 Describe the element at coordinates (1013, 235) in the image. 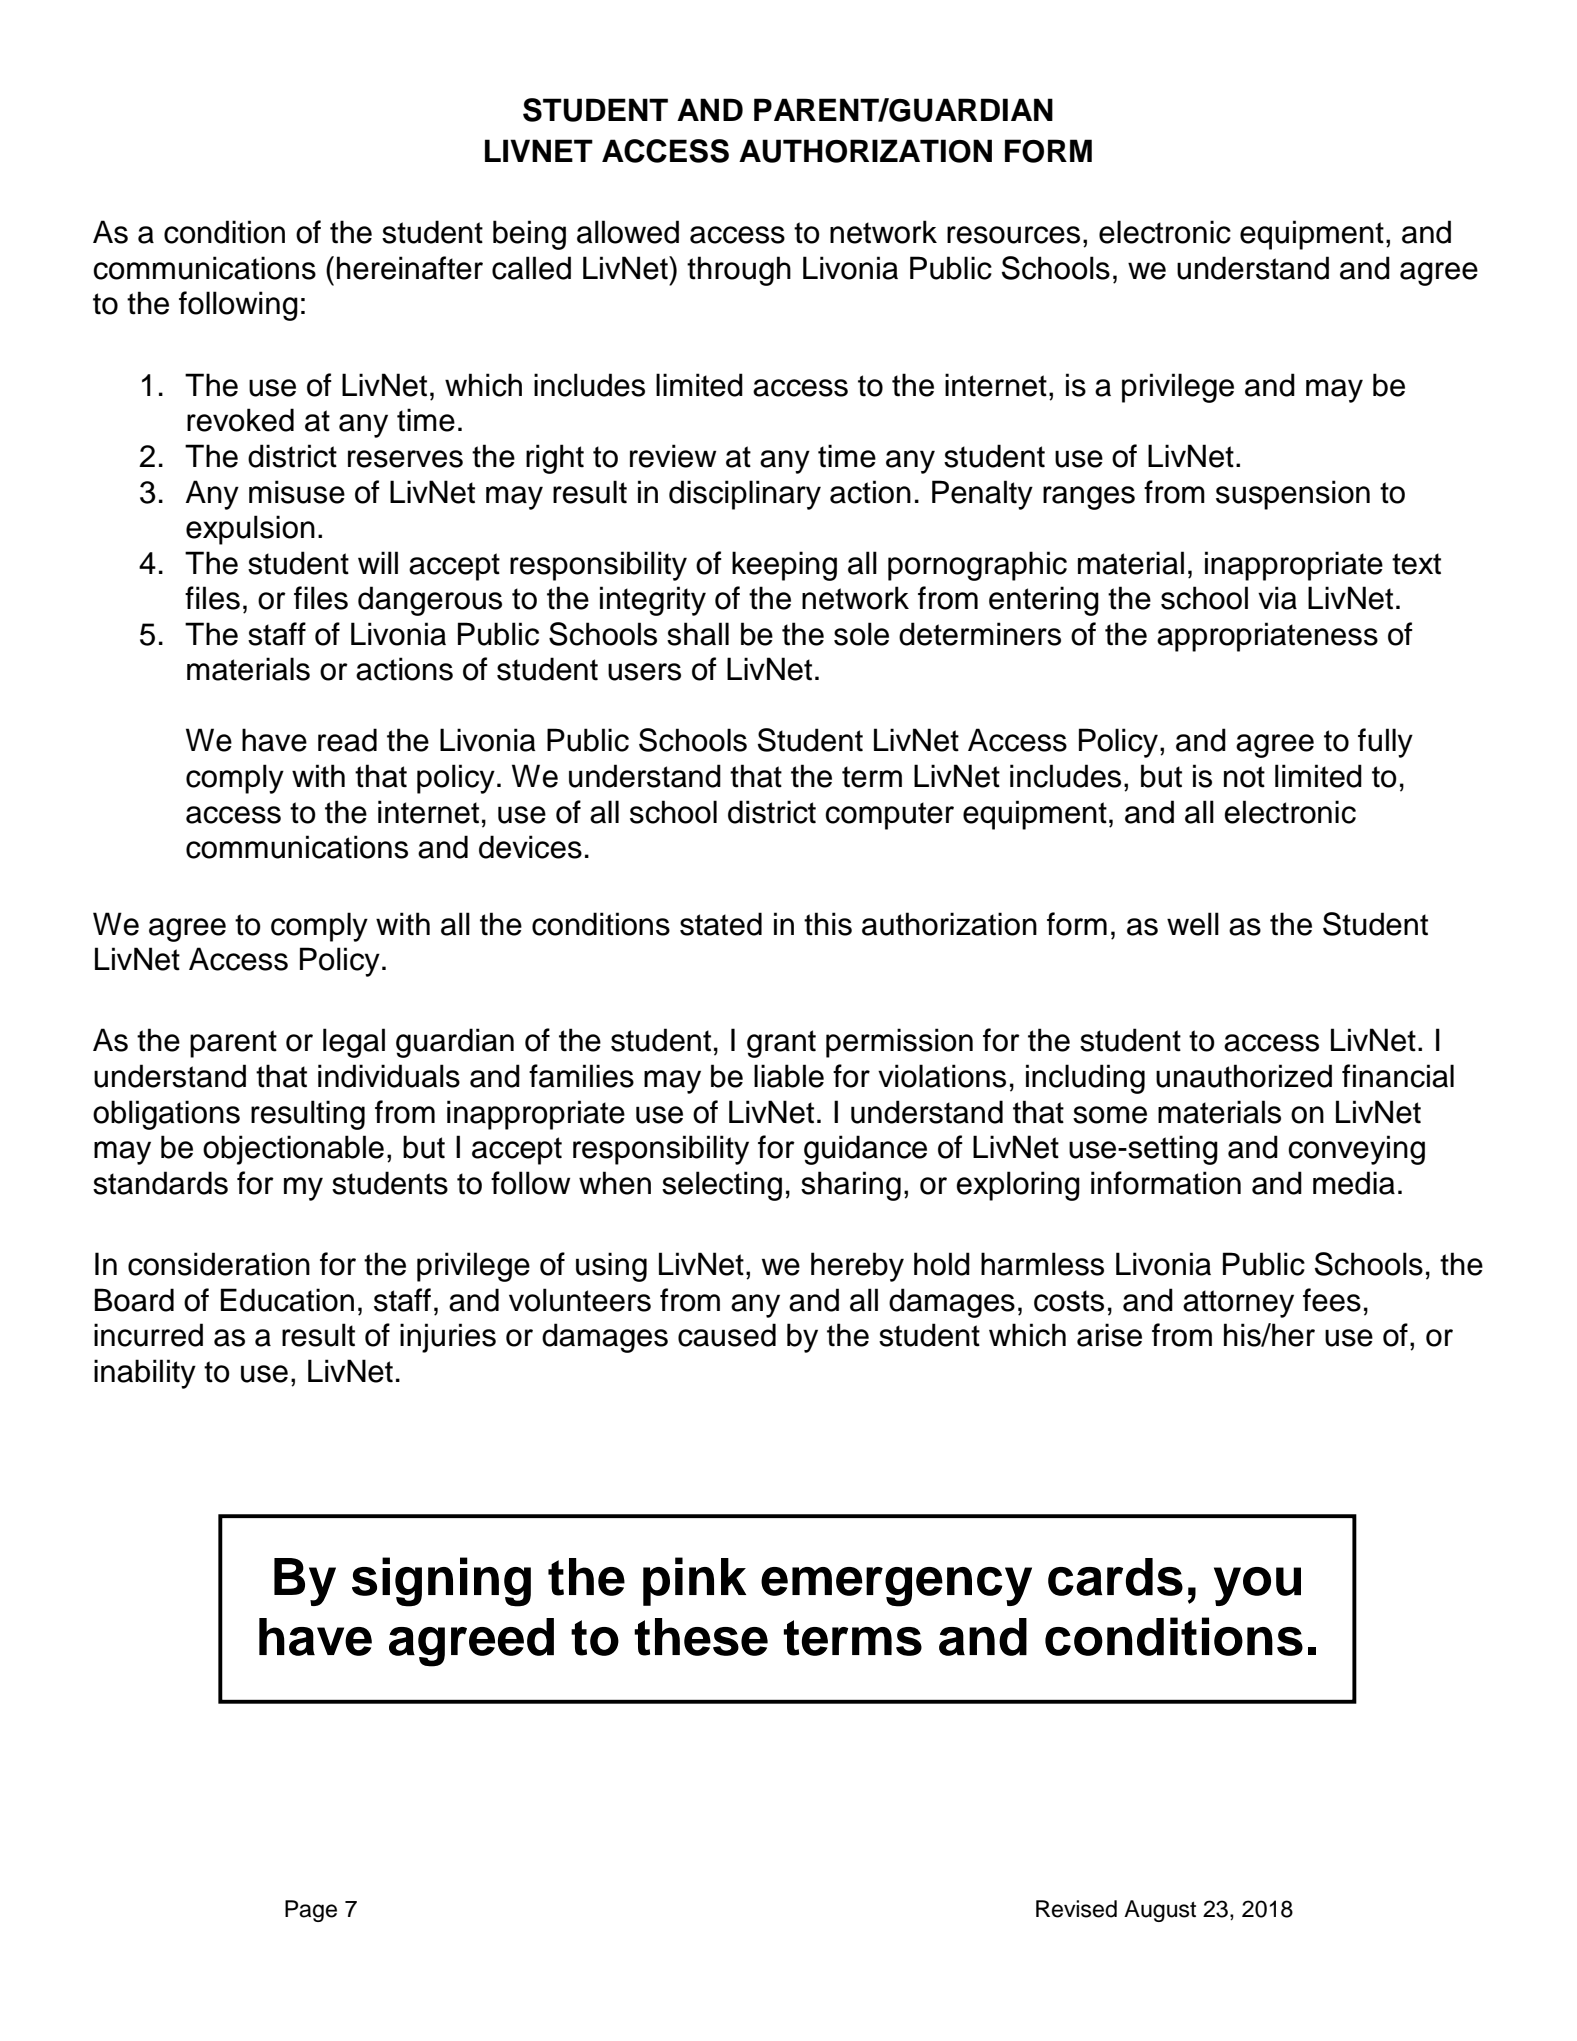

I see `resources` at that location.
